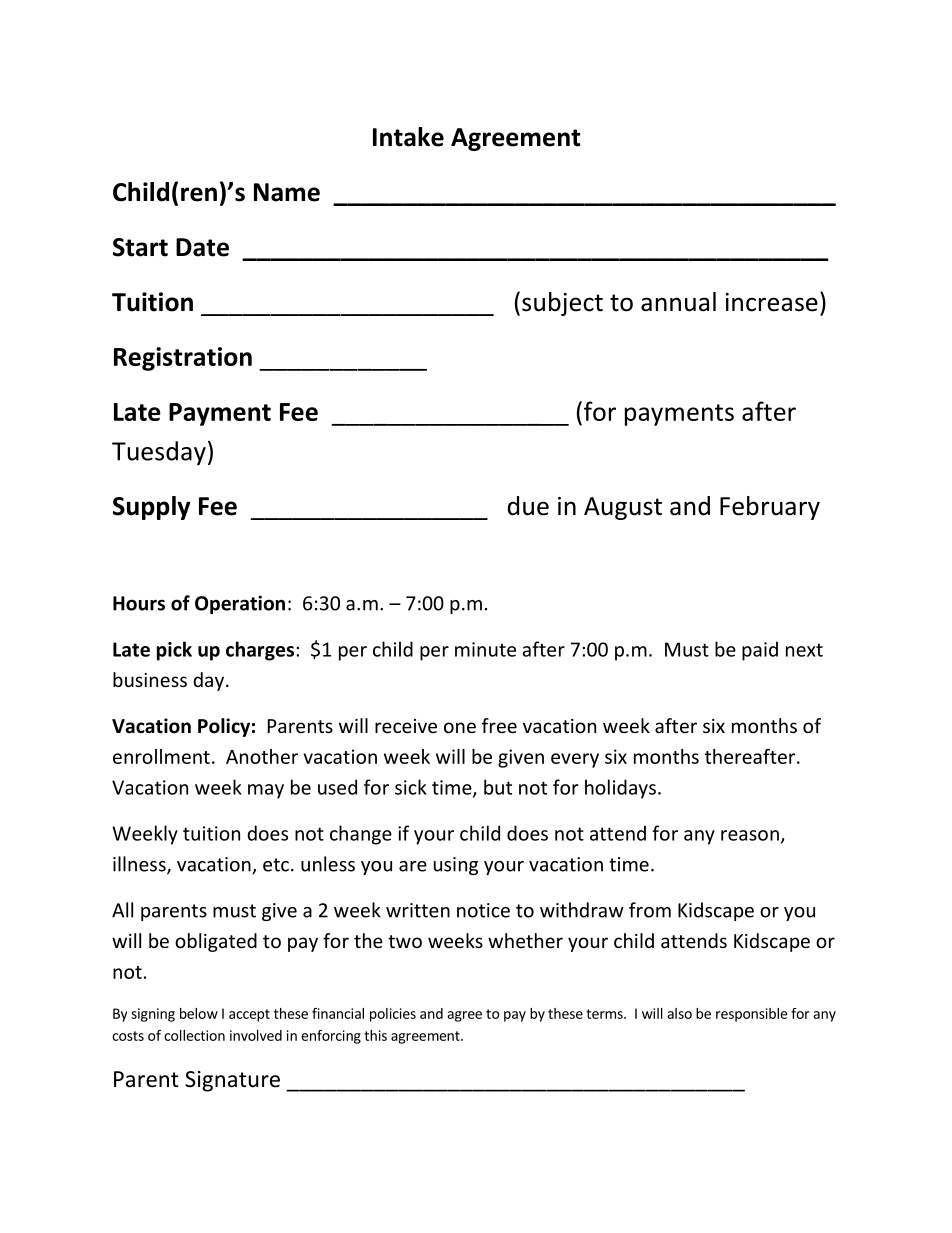  I want to click on Intake, so click(408, 137).
